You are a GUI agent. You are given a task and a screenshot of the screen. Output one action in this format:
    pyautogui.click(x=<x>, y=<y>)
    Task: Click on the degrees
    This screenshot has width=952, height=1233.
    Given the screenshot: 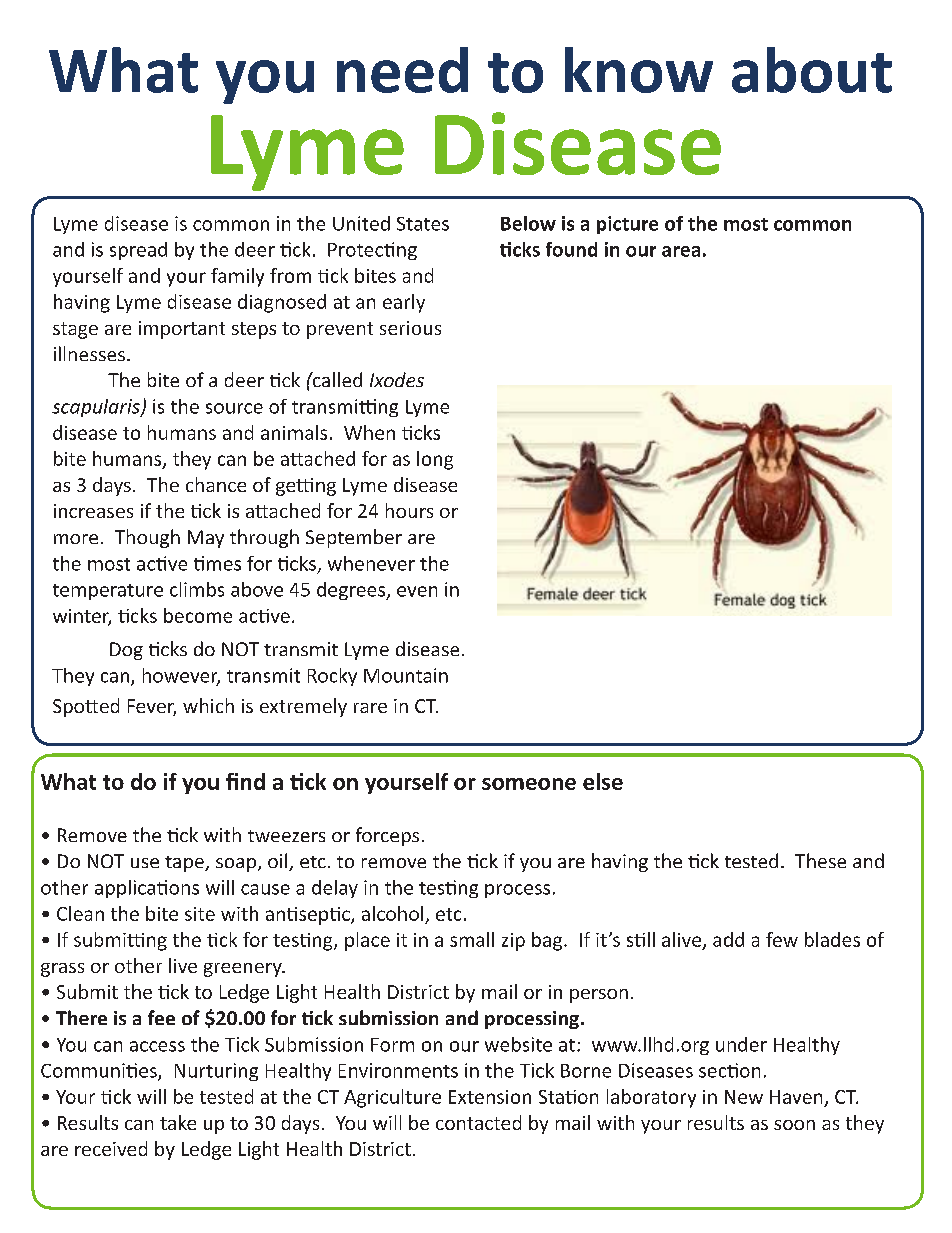 What is the action you would take?
    pyautogui.click(x=352, y=591)
